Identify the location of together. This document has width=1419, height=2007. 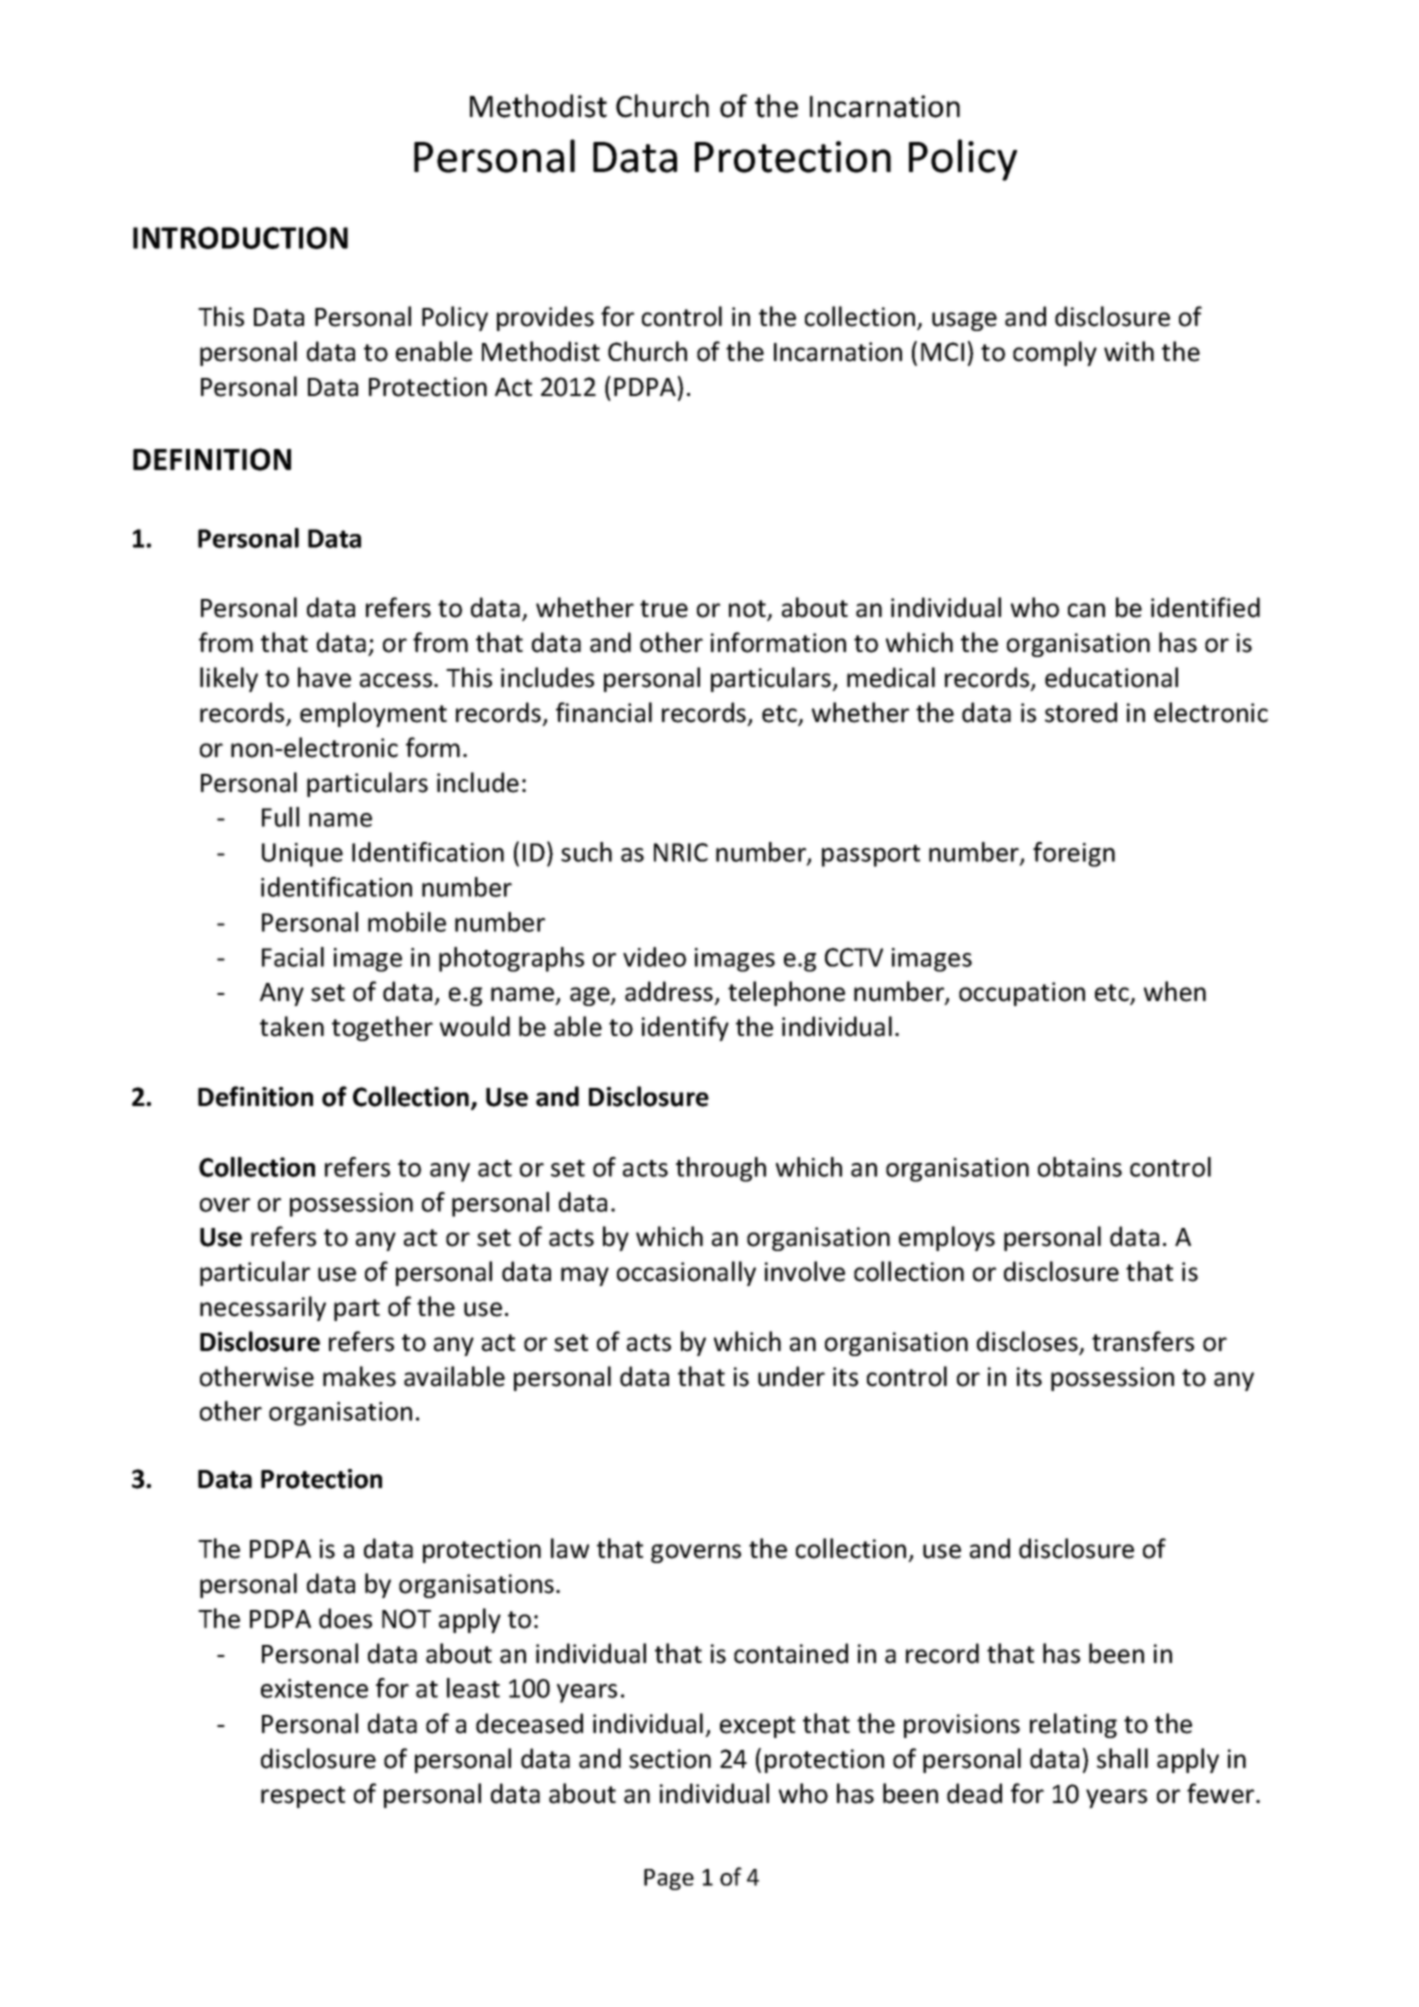
(382, 1028).
